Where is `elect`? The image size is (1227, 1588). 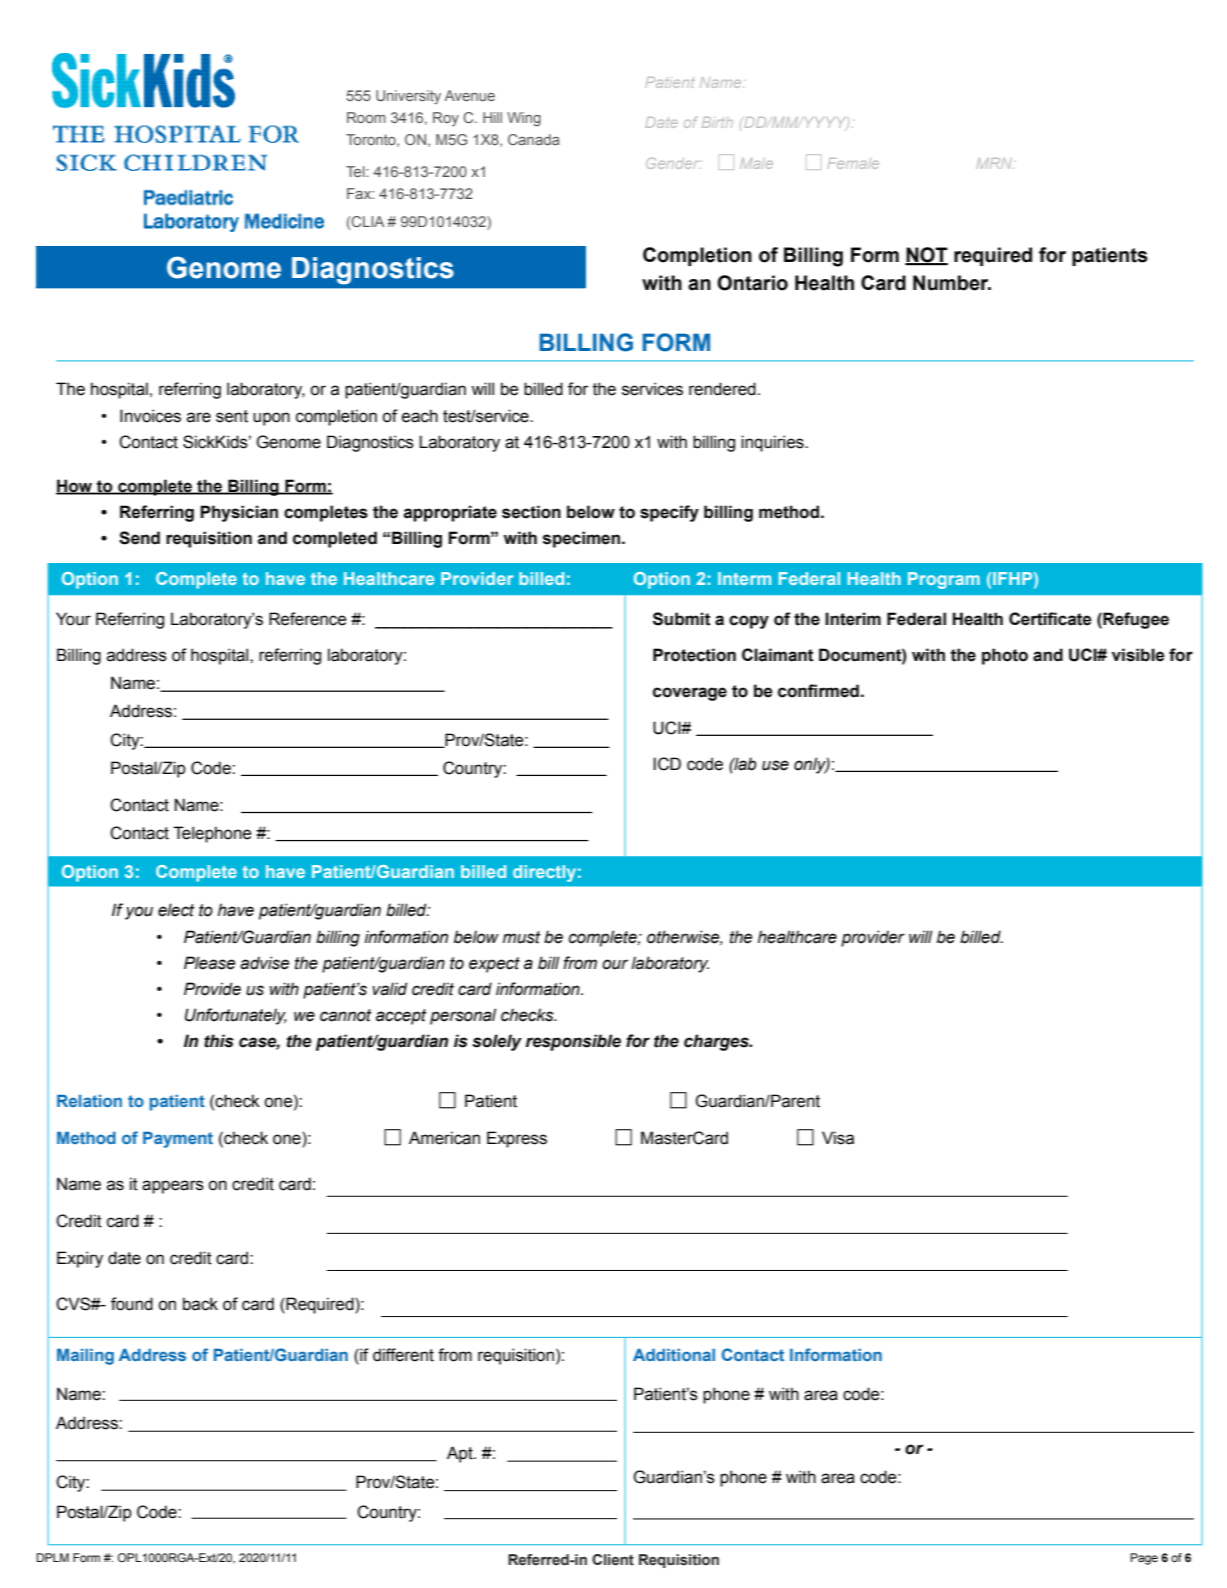
elect is located at coordinates (176, 910).
